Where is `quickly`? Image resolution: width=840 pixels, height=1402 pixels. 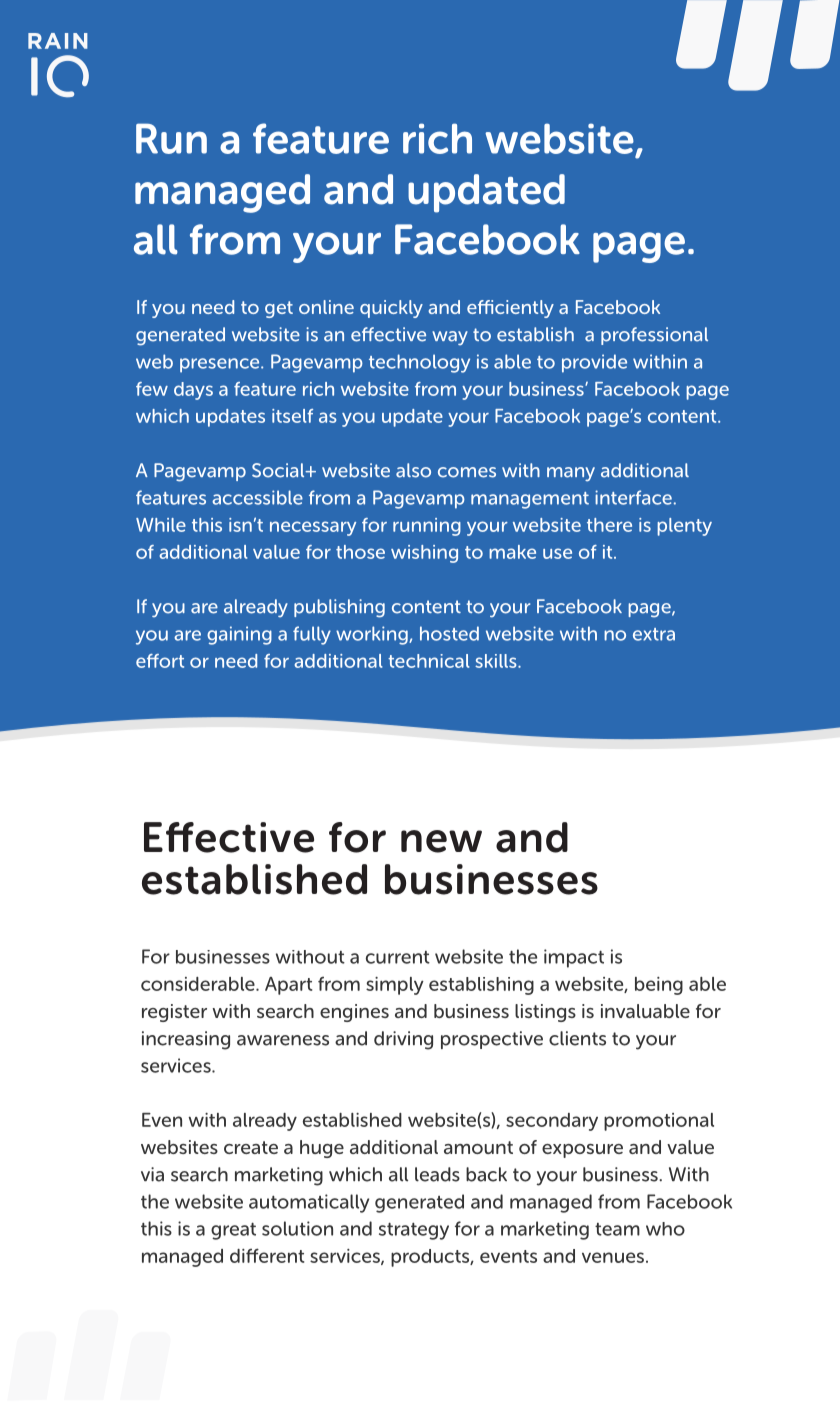
quickly is located at coordinates (391, 309).
